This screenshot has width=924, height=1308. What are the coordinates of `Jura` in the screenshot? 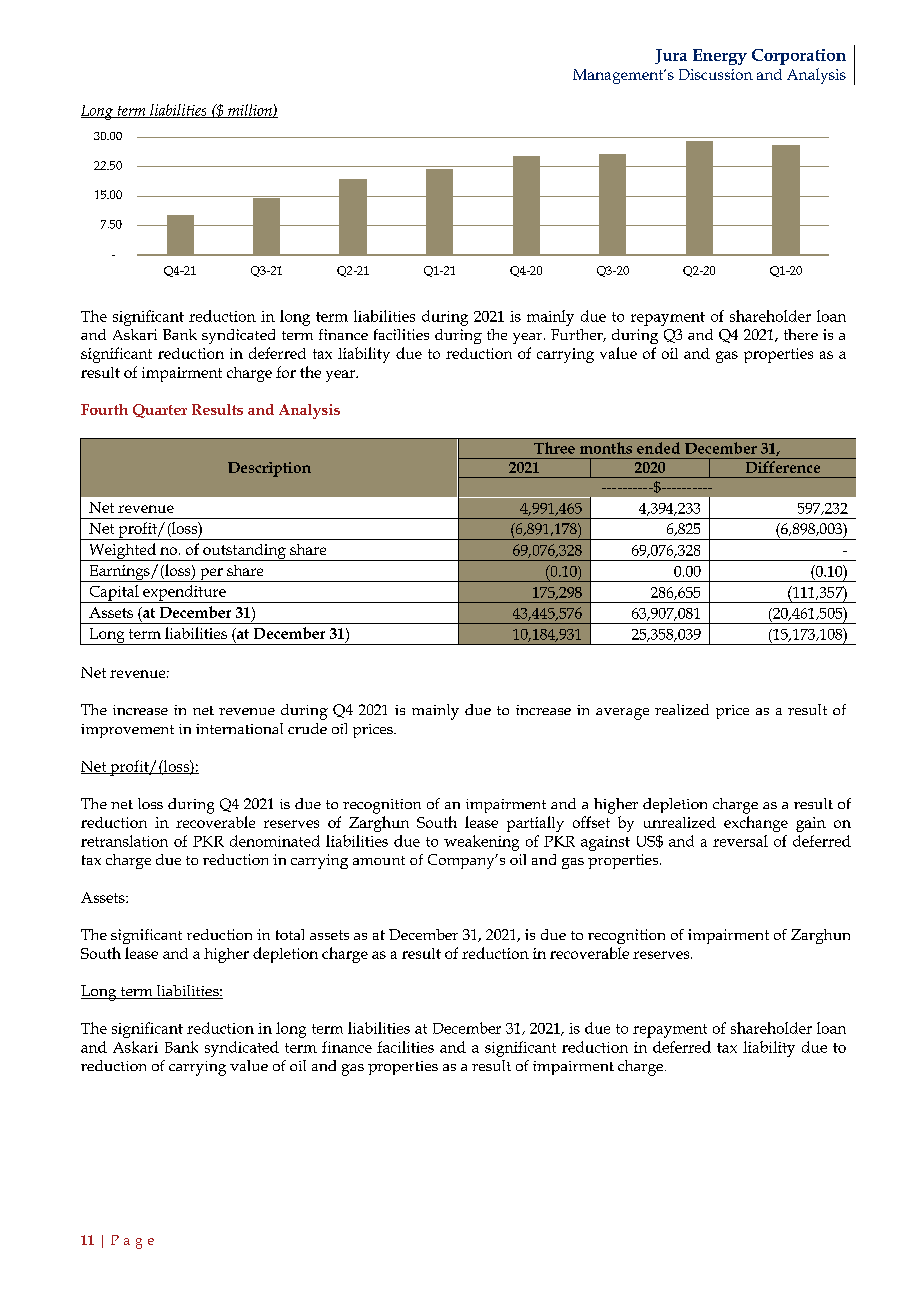 It's located at (671, 56).
